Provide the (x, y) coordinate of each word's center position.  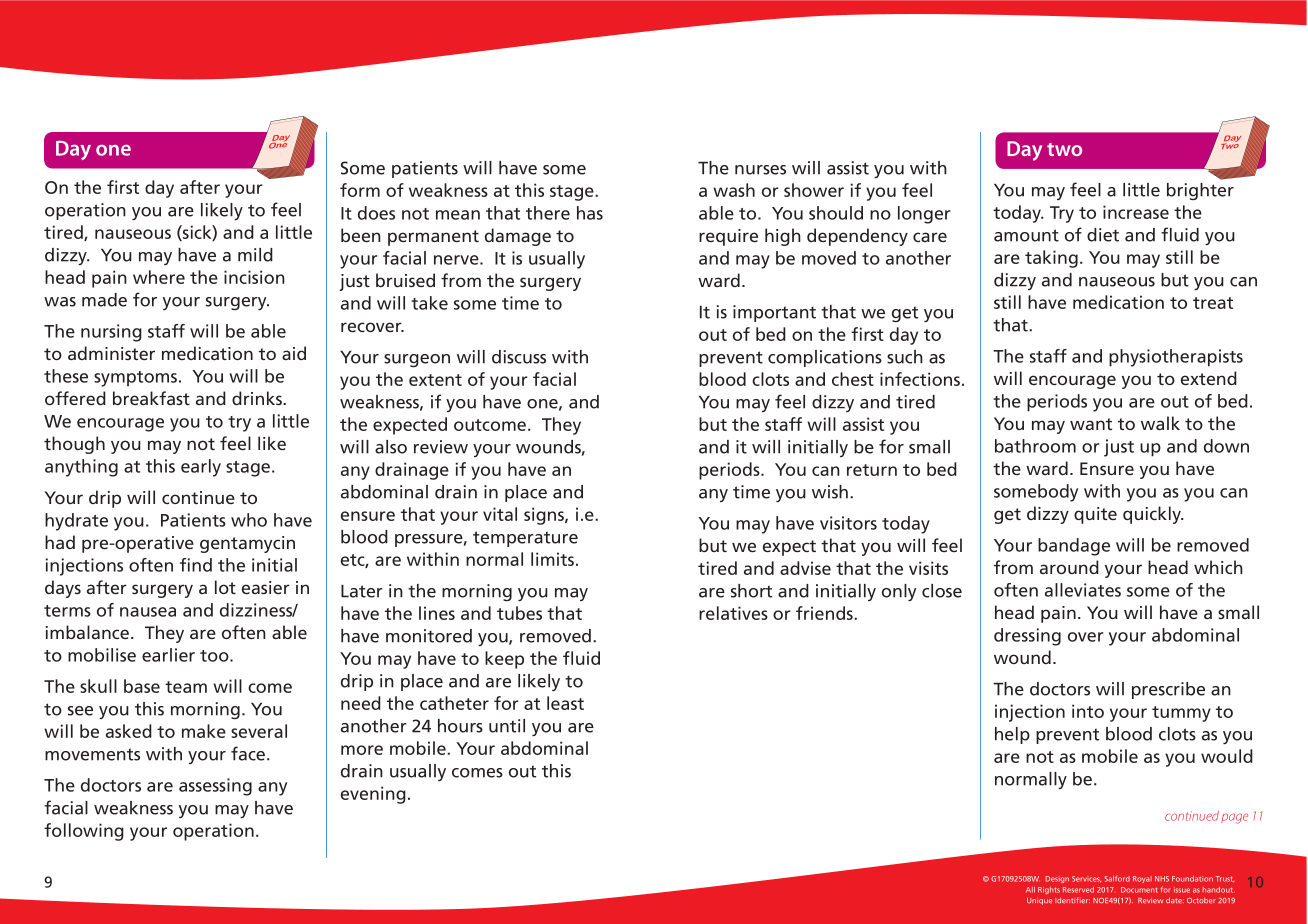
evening (373, 795)
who (249, 520)
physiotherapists (1176, 358)
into (1088, 711)
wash (734, 190)
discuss (519, 357)
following (84, 832)
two (1064, 149)
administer (111, 353)
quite (1095, 515)
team (186, 687)
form (360, 190)
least (565, 703)
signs (545, 516)
